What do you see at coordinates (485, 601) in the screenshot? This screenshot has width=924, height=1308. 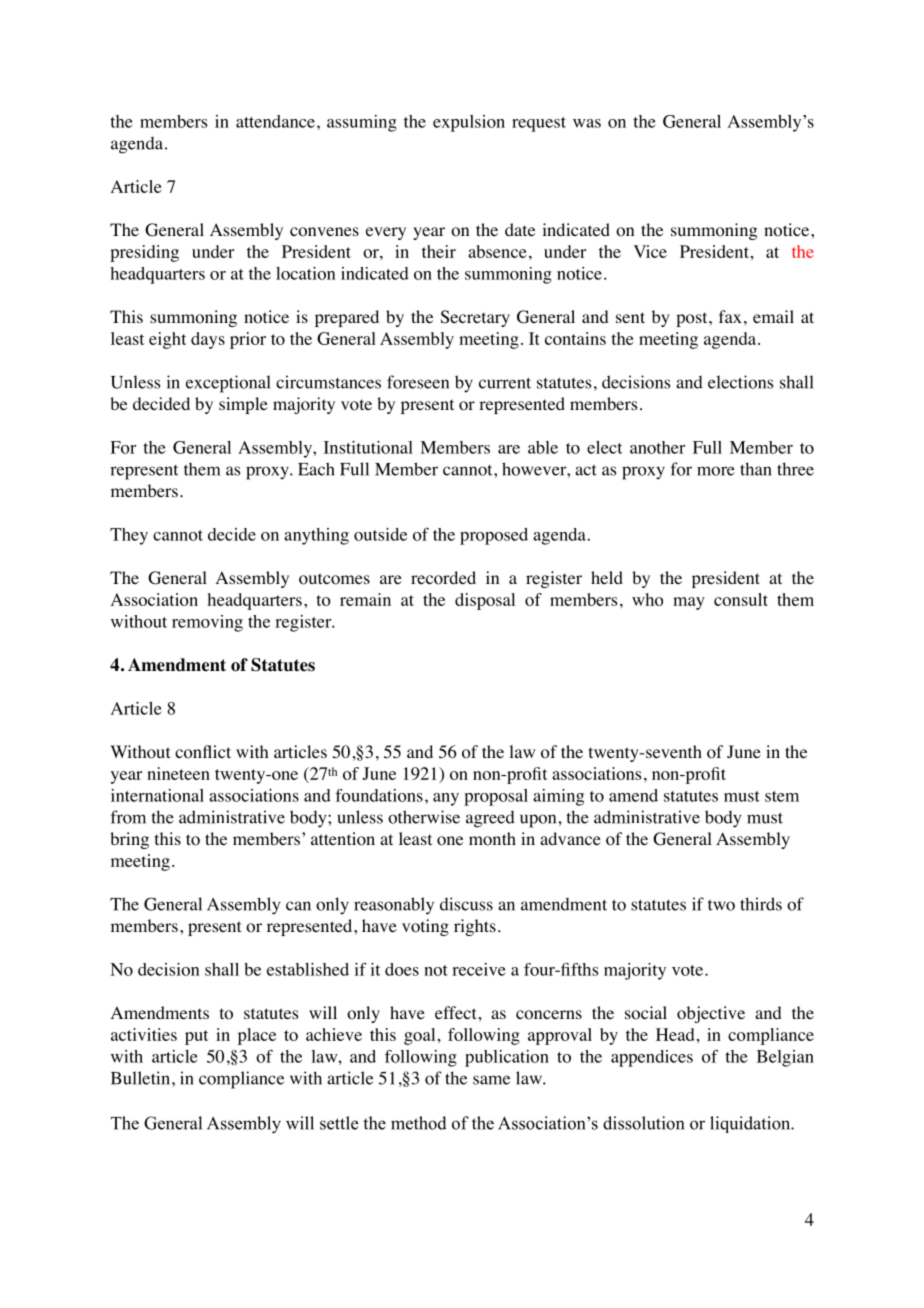 I see `disposal` at bounding box center [485, 601].
